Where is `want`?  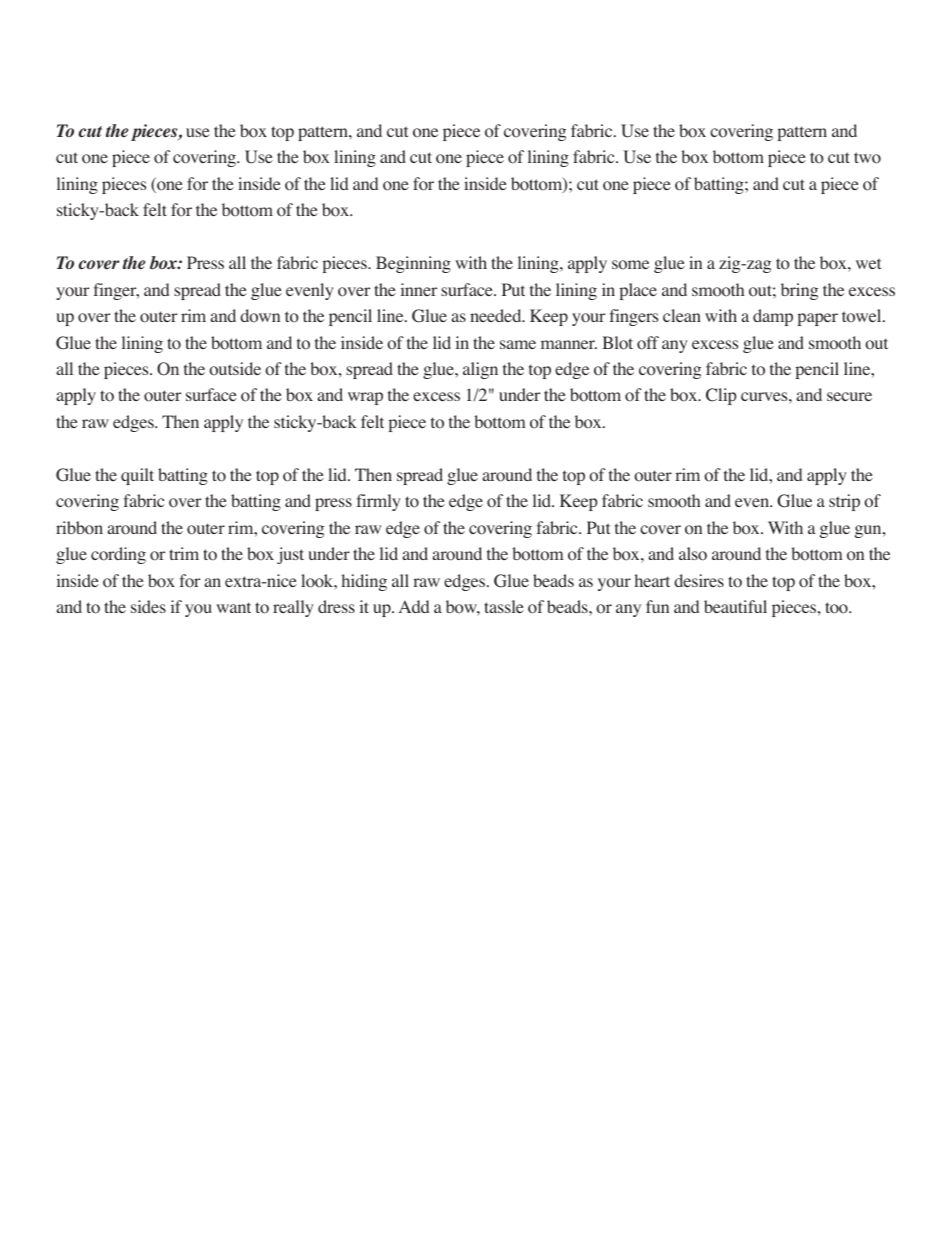
want is located at coordinates (233, 607).
